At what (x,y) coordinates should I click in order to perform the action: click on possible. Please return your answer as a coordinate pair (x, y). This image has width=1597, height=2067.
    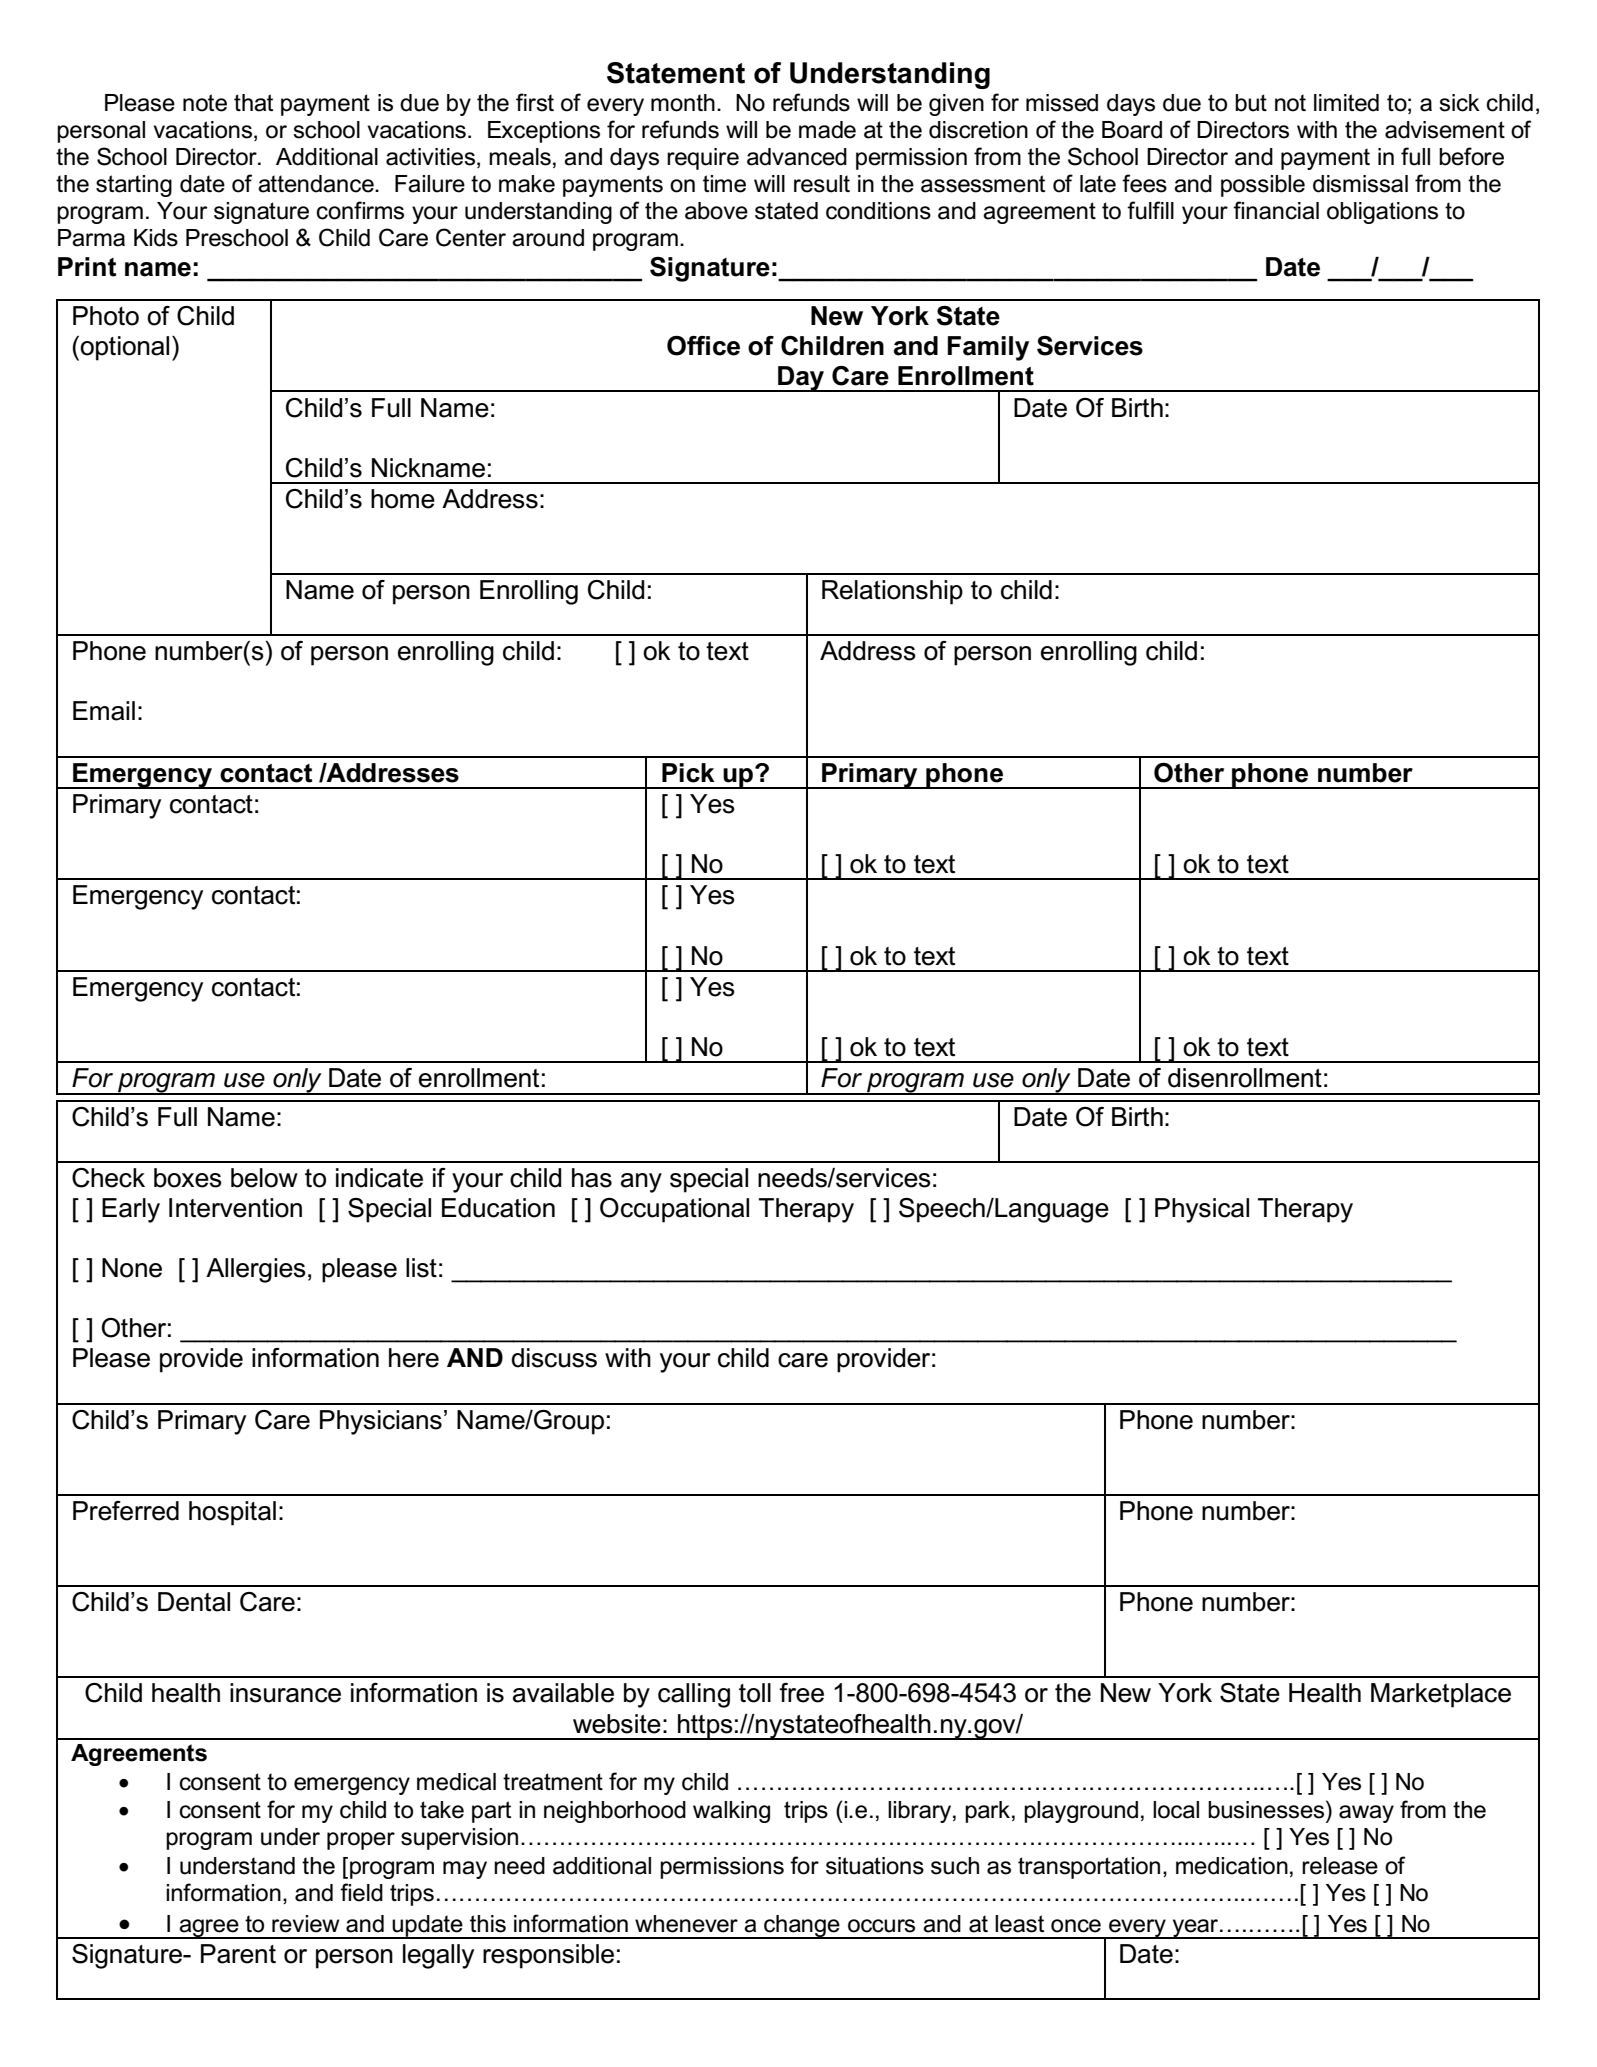
    Looking at the image, I should click on (1263, 186).
